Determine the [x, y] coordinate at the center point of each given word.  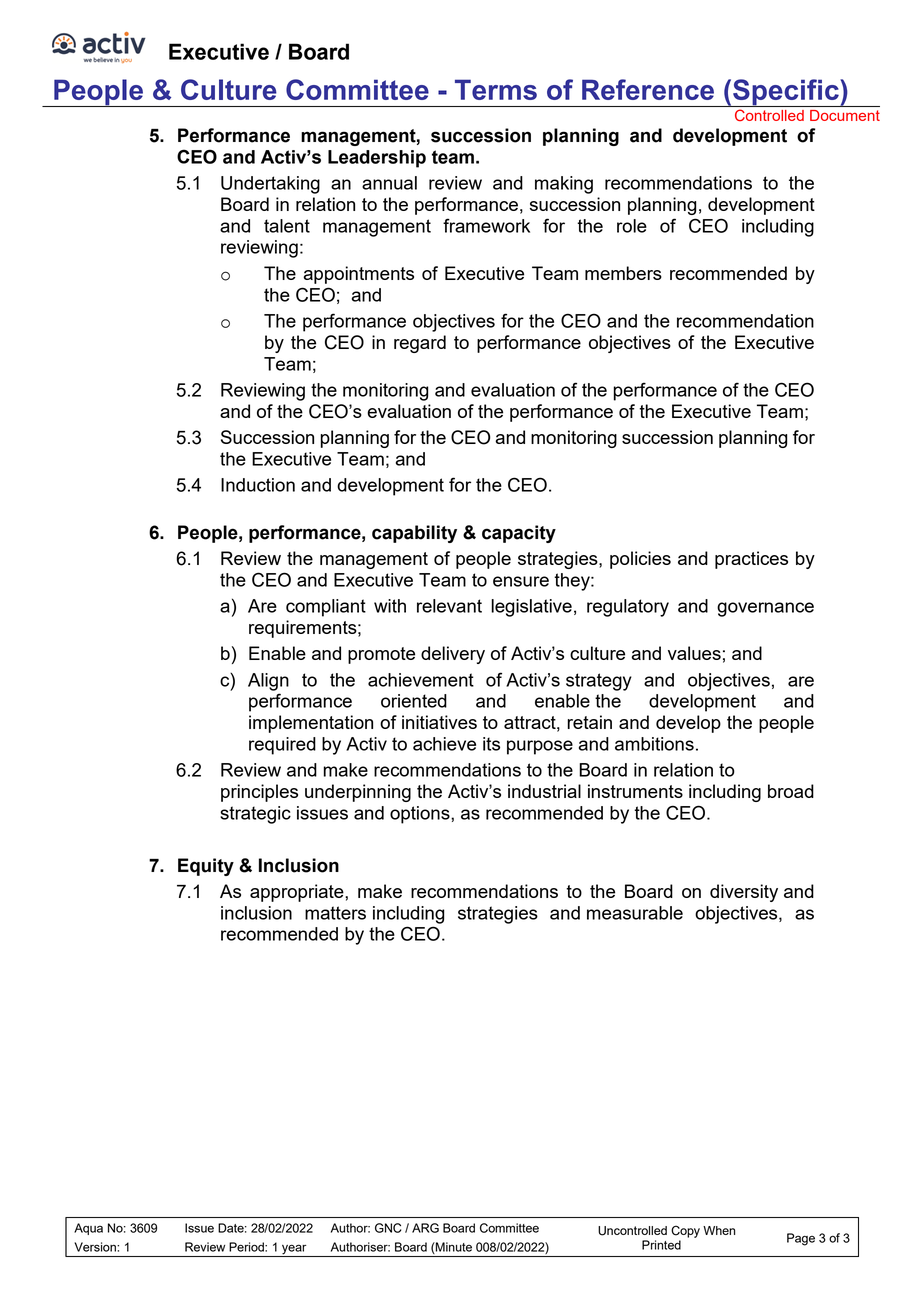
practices [751, 560]
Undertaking [270, 185]
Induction [258, 485]
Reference [648, 89]
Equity [206, 867]
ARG [425, 1228]
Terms [496, 89]
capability [414, 534]
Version [96, 1247]
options [421, 815]
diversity [744, 893]
